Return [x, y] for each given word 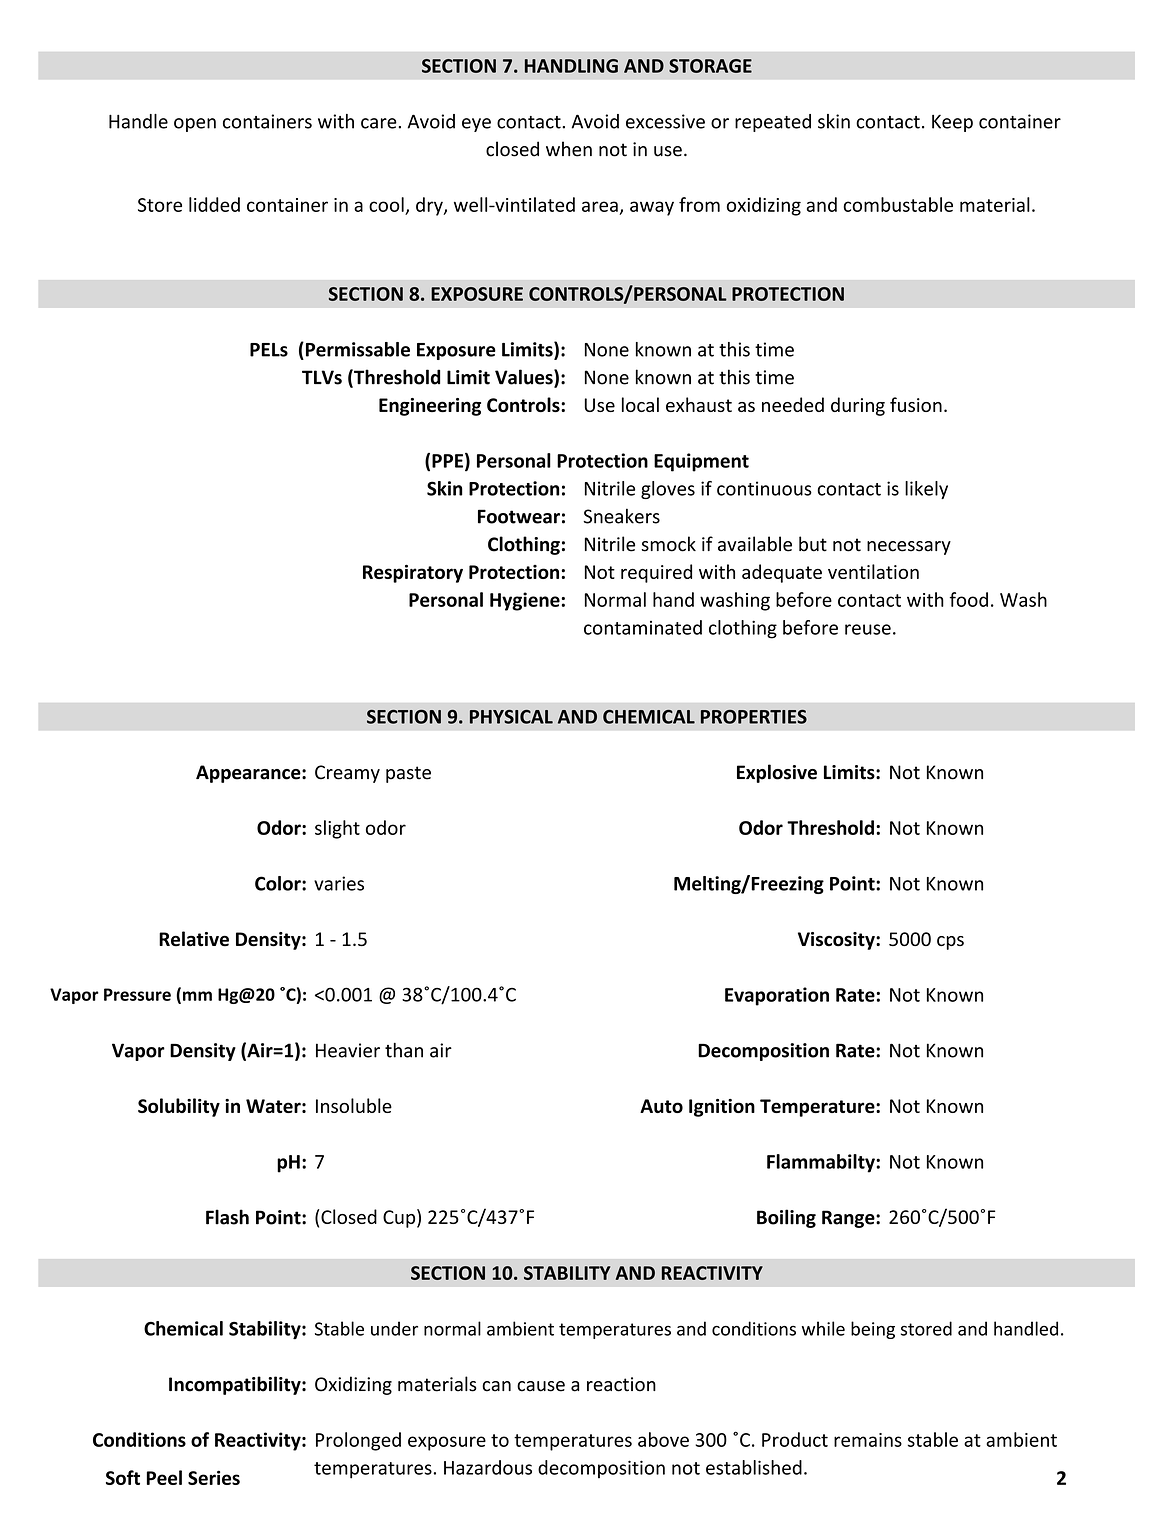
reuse [868, 629]
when [569, 149]
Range [849, 1219]
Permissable [356, 349]
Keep [952, 123]
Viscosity [837, 941]
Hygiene [526, 601]
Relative [194, 939]
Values [525, 378]
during [858, 406]
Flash [227, 1217]
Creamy [347, 774]
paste [408, 774]
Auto [661, 1106]
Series [214, 1477]
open [195, 125]
